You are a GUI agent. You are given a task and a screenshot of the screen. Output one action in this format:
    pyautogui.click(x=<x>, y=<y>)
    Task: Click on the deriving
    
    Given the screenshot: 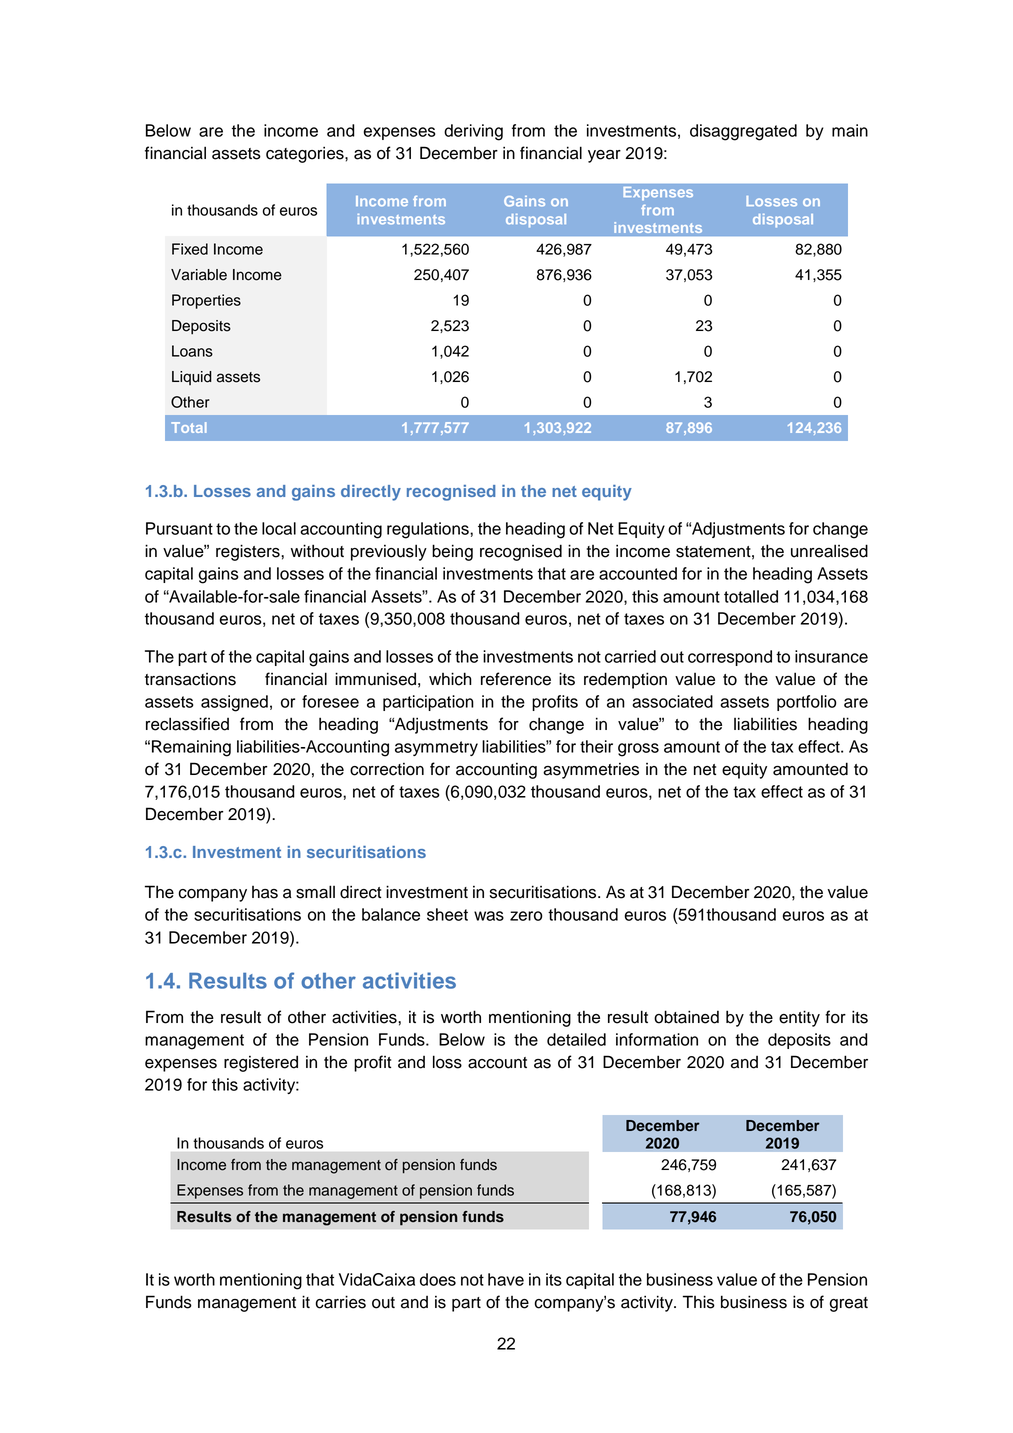 What is the action you would take?
    pyautogui.click(x=473, y=132)
